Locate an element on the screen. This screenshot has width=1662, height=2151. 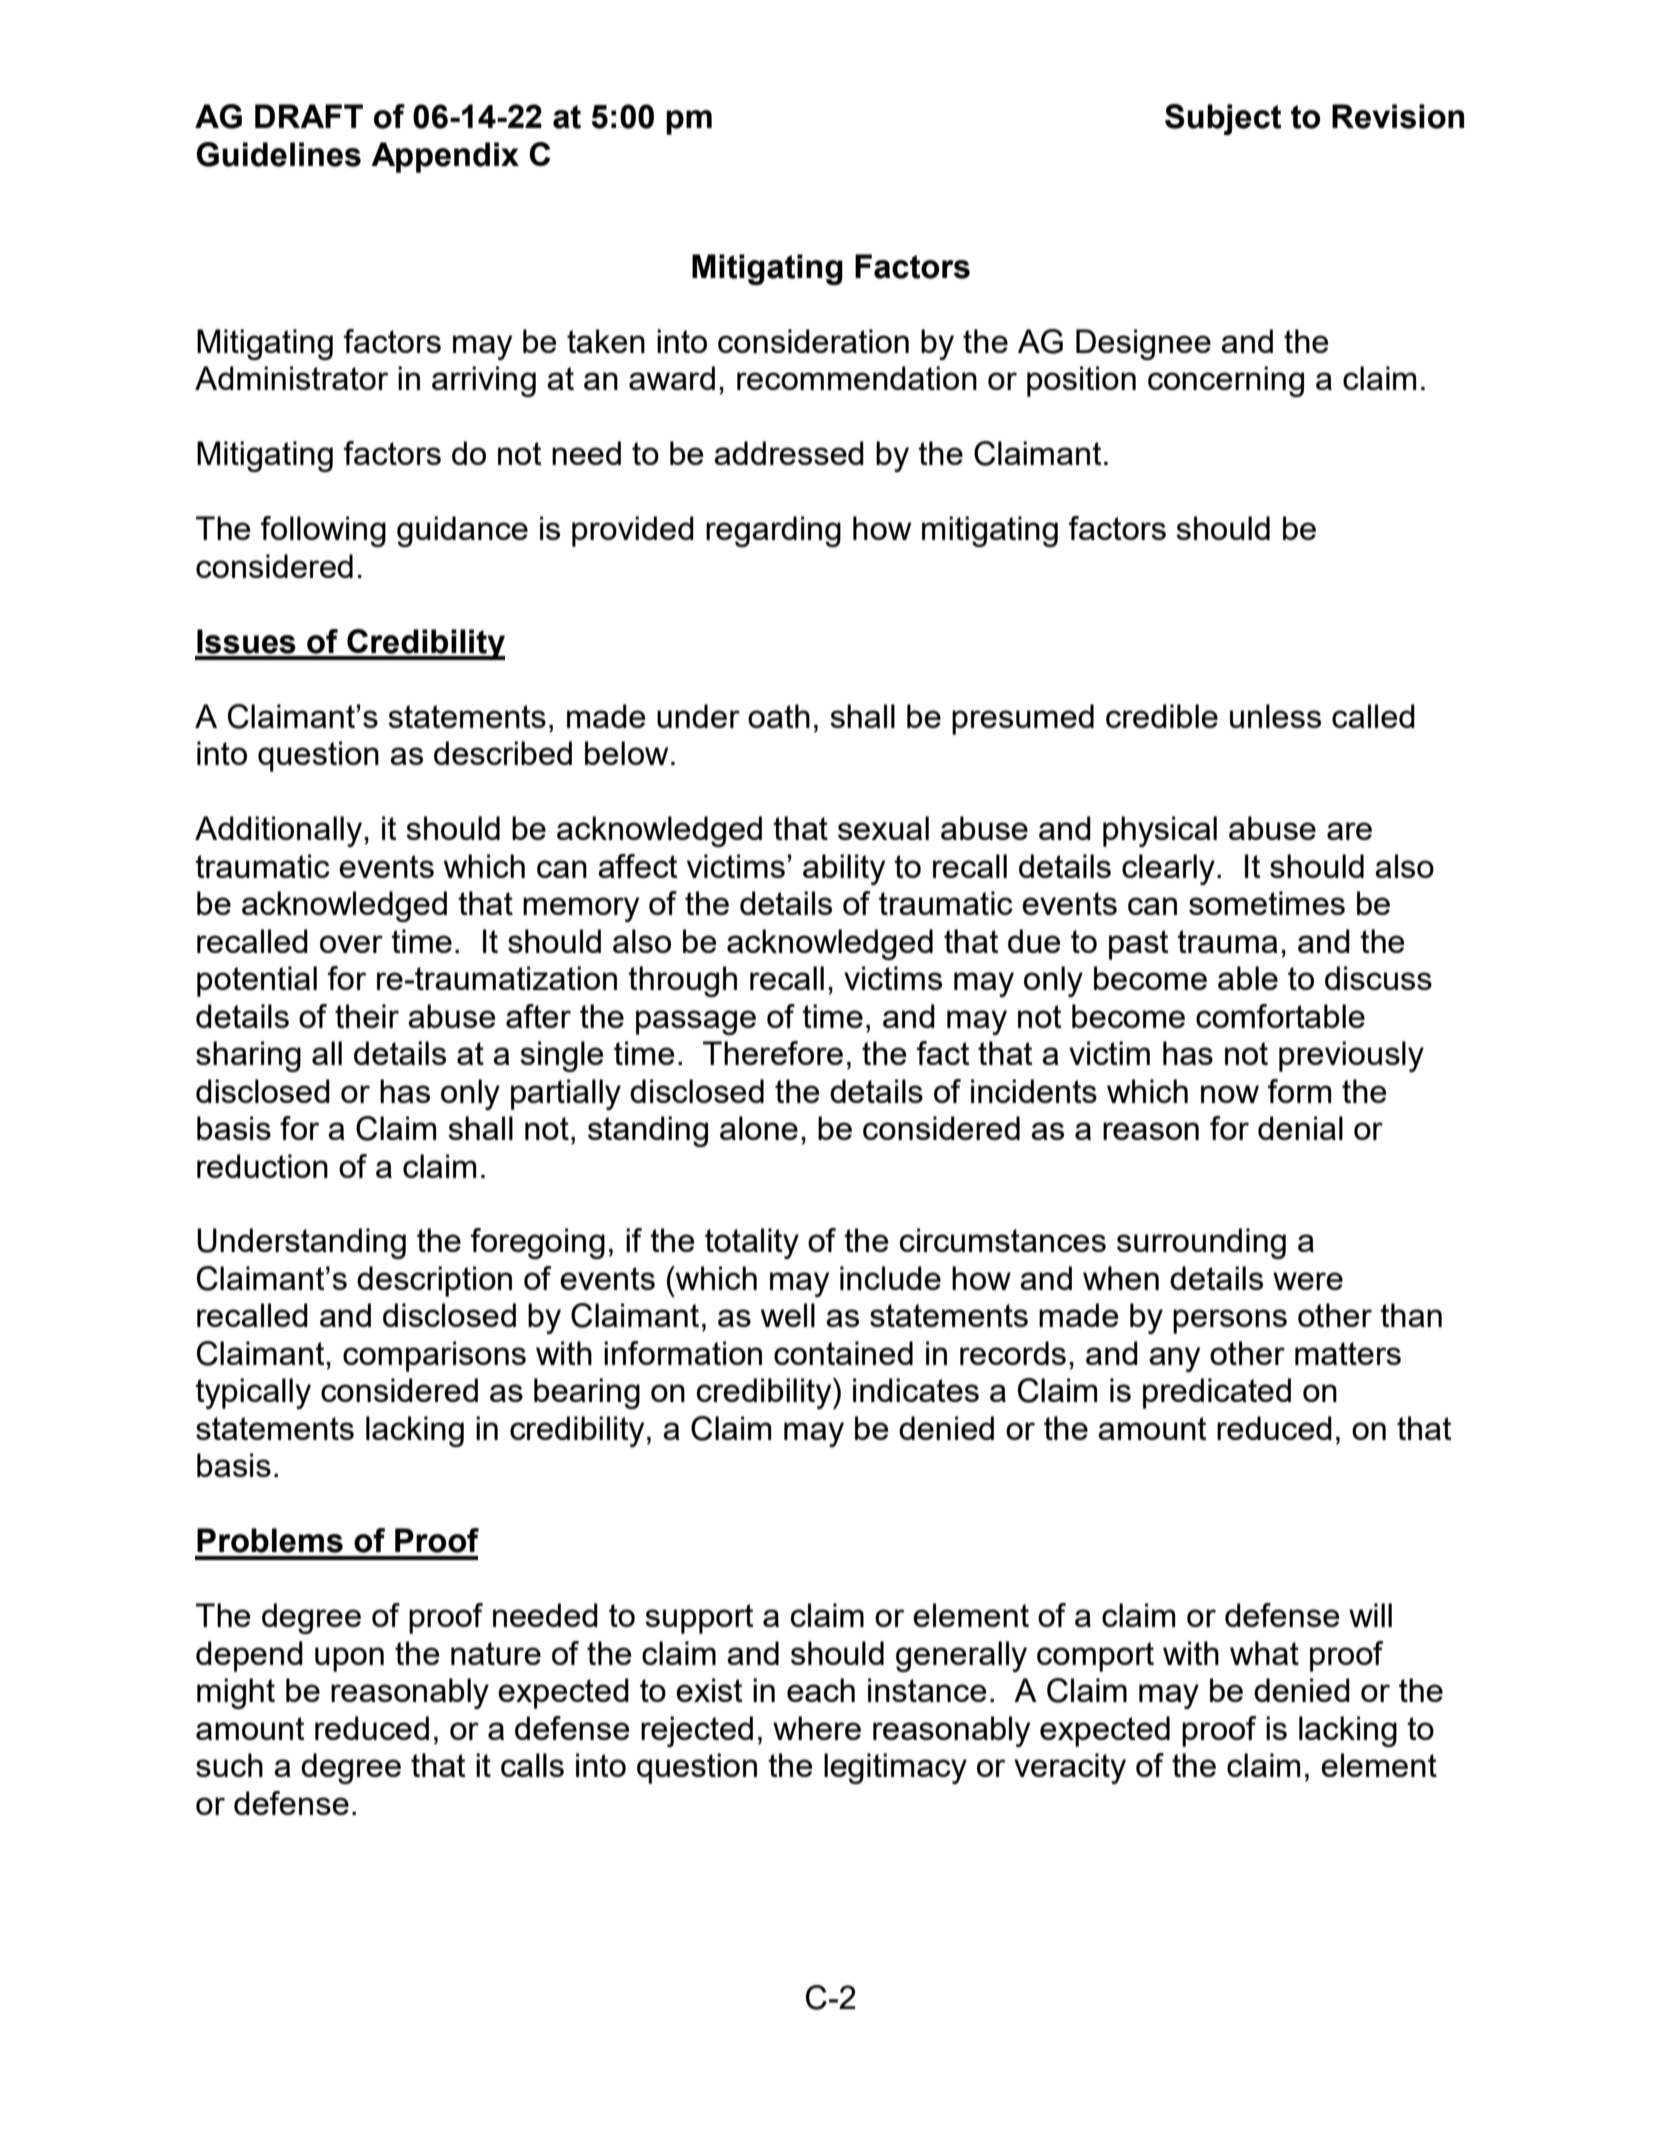
consideration is located at coordinates (813, 341).
